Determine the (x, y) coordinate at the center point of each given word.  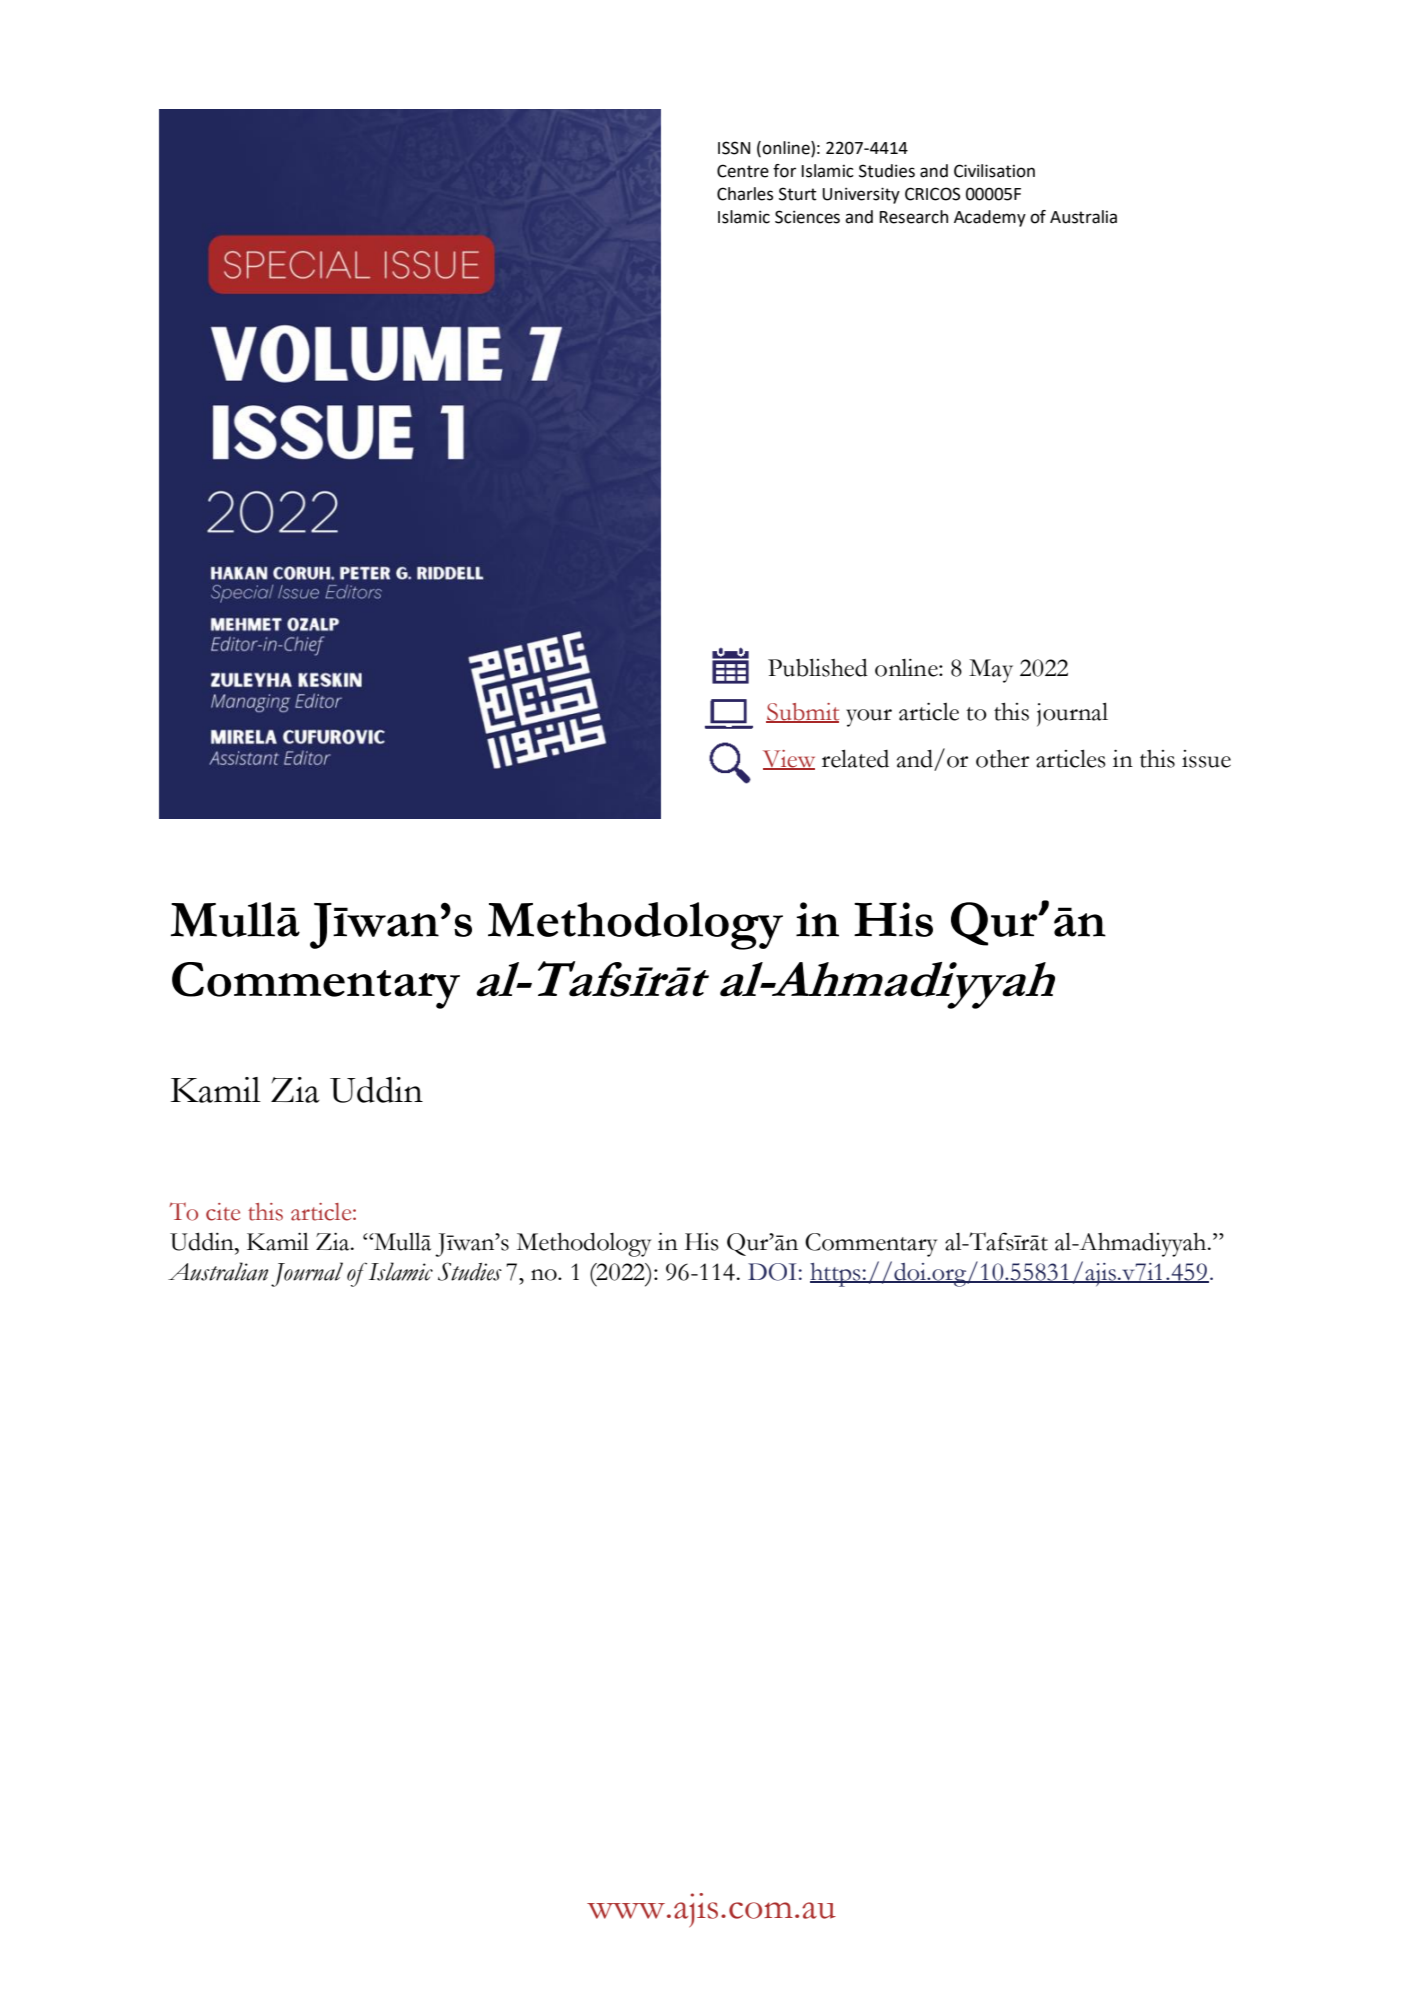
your (869, 718)
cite (223, 1212)
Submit (802, 713)
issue (1206, 759)
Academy (990, 218)
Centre (743, 171)
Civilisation (994, 171)
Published (818, 667)
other (1002, 759)
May (991, 671)
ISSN (734, 148)
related (855, 758)
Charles (745, 194)
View (789, 760)
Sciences (807, 217)
